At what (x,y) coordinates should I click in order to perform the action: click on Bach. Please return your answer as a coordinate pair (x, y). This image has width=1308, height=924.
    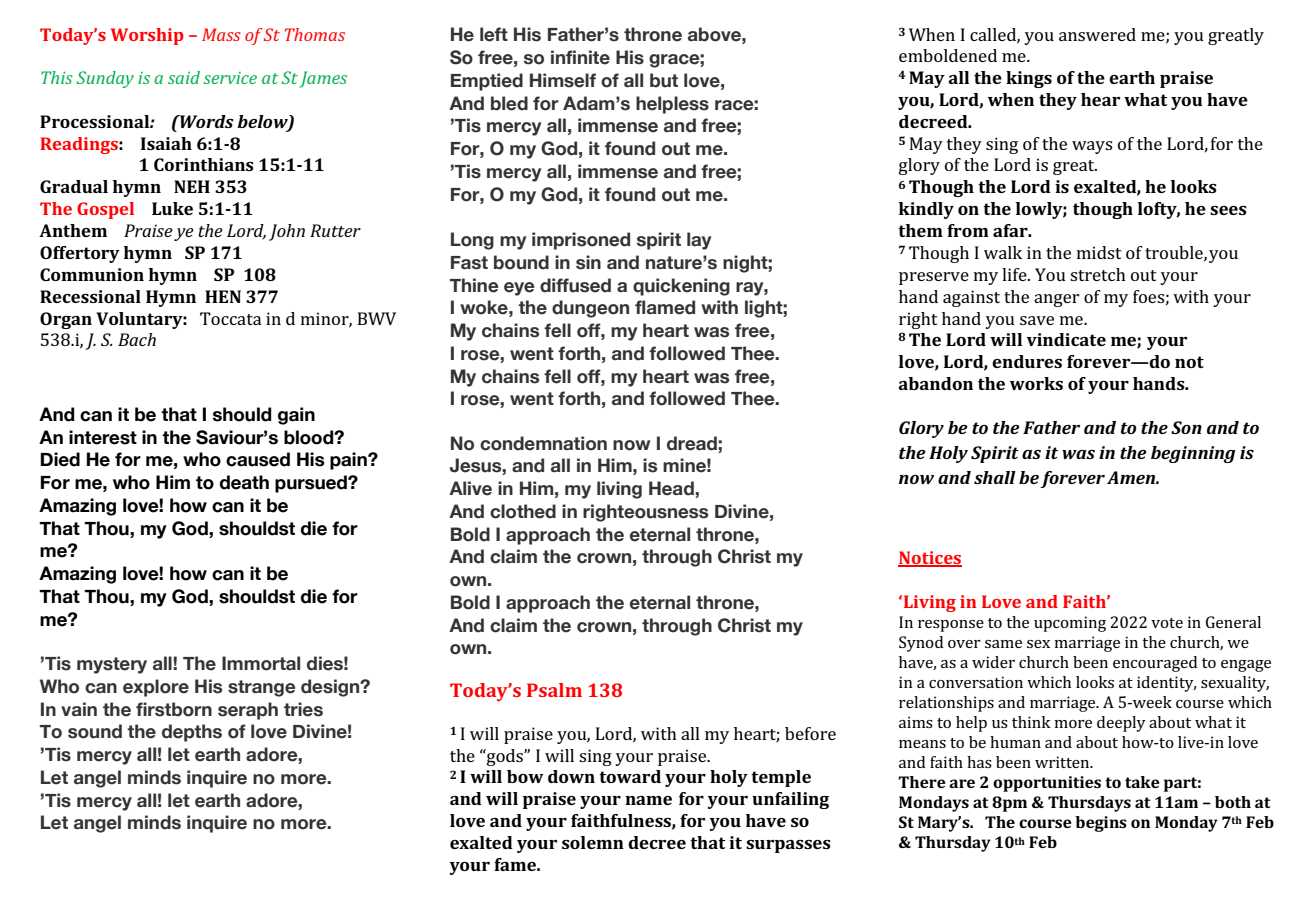
    Looking at the image, I should click on (137, 339).
